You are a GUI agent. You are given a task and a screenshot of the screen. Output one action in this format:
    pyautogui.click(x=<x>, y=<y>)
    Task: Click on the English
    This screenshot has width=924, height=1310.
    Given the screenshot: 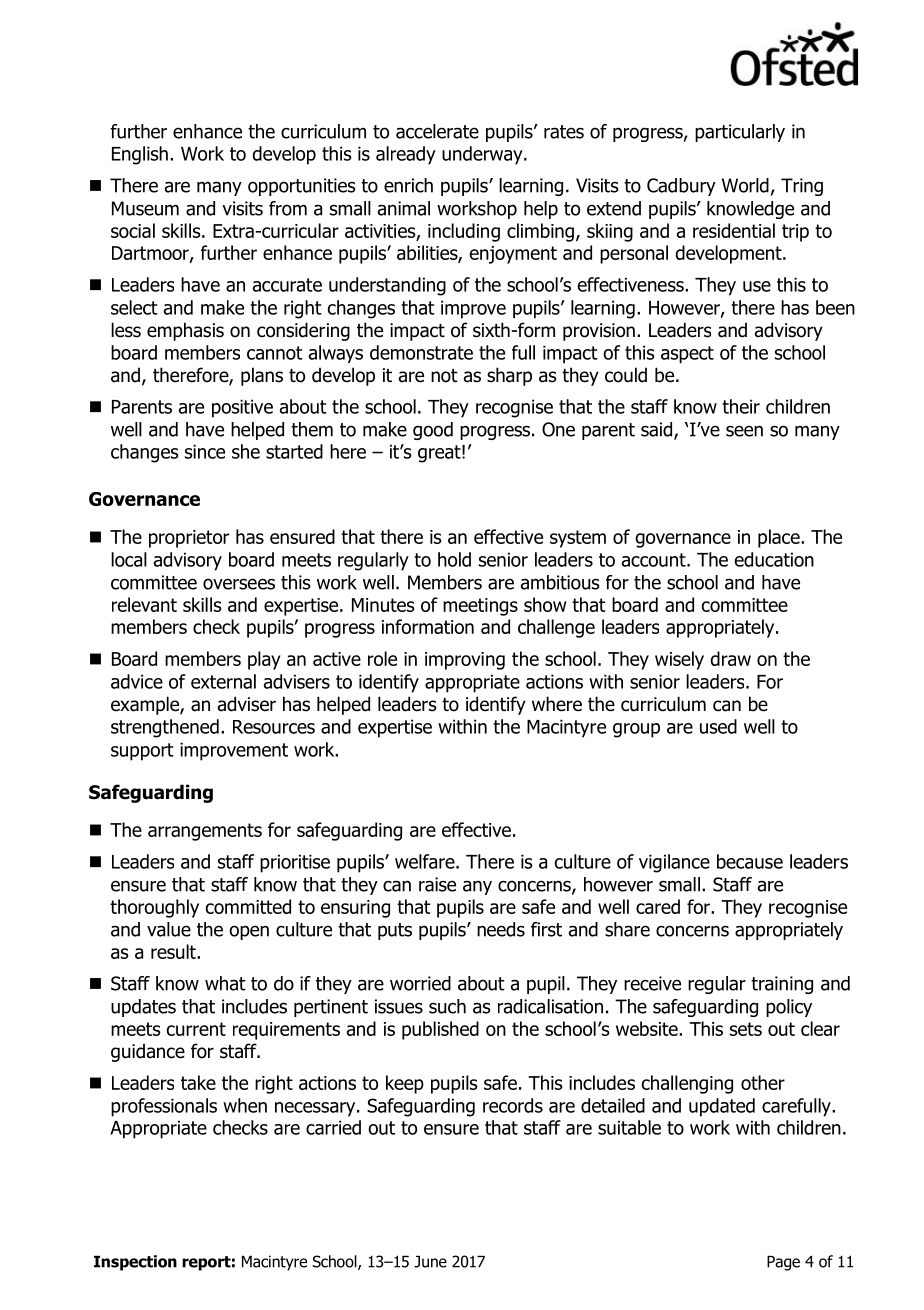 What is the action you would take?
    pyautogui.click(x=140, y=155)
